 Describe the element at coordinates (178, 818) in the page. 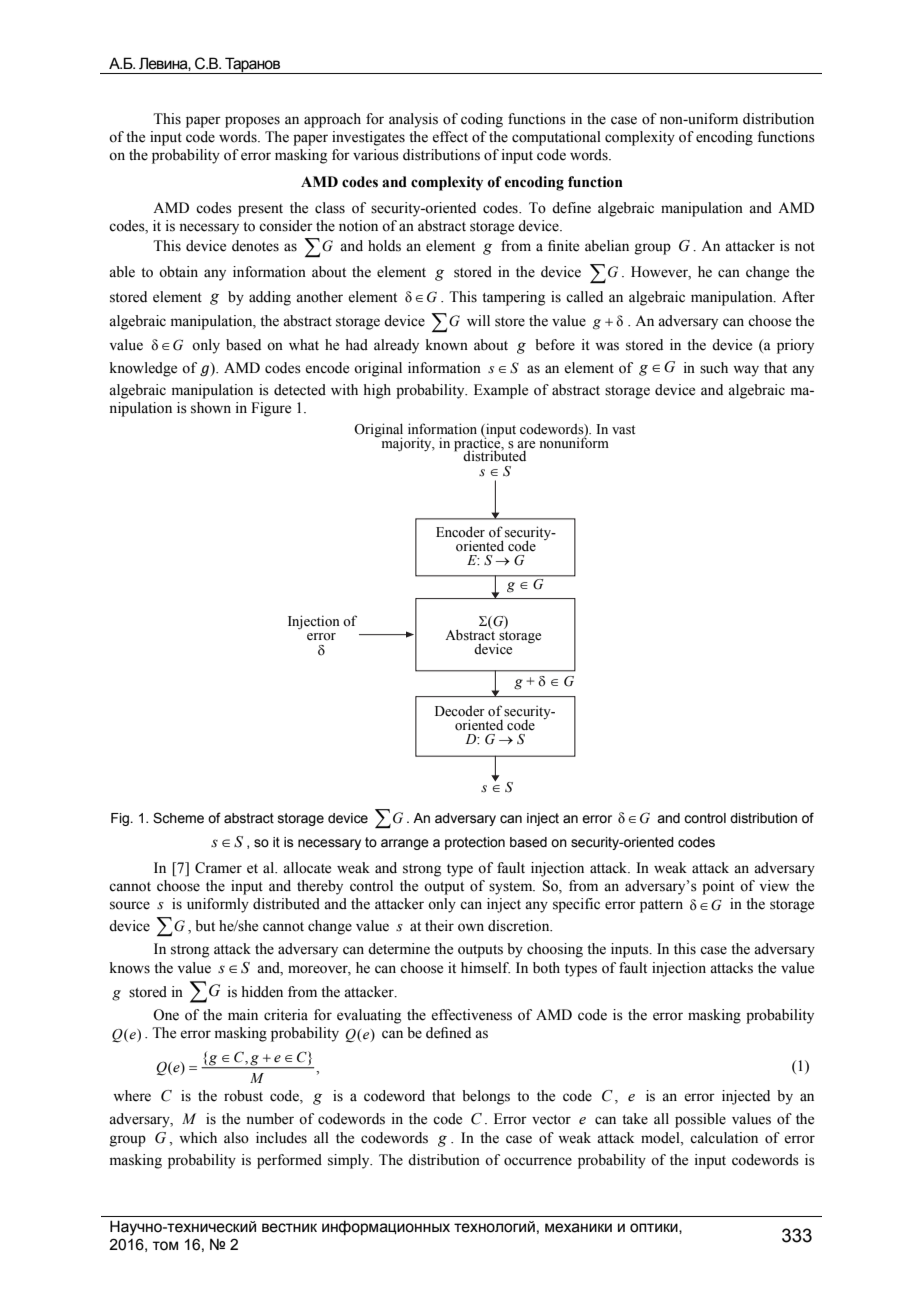

I see `Scheme` at that location.
